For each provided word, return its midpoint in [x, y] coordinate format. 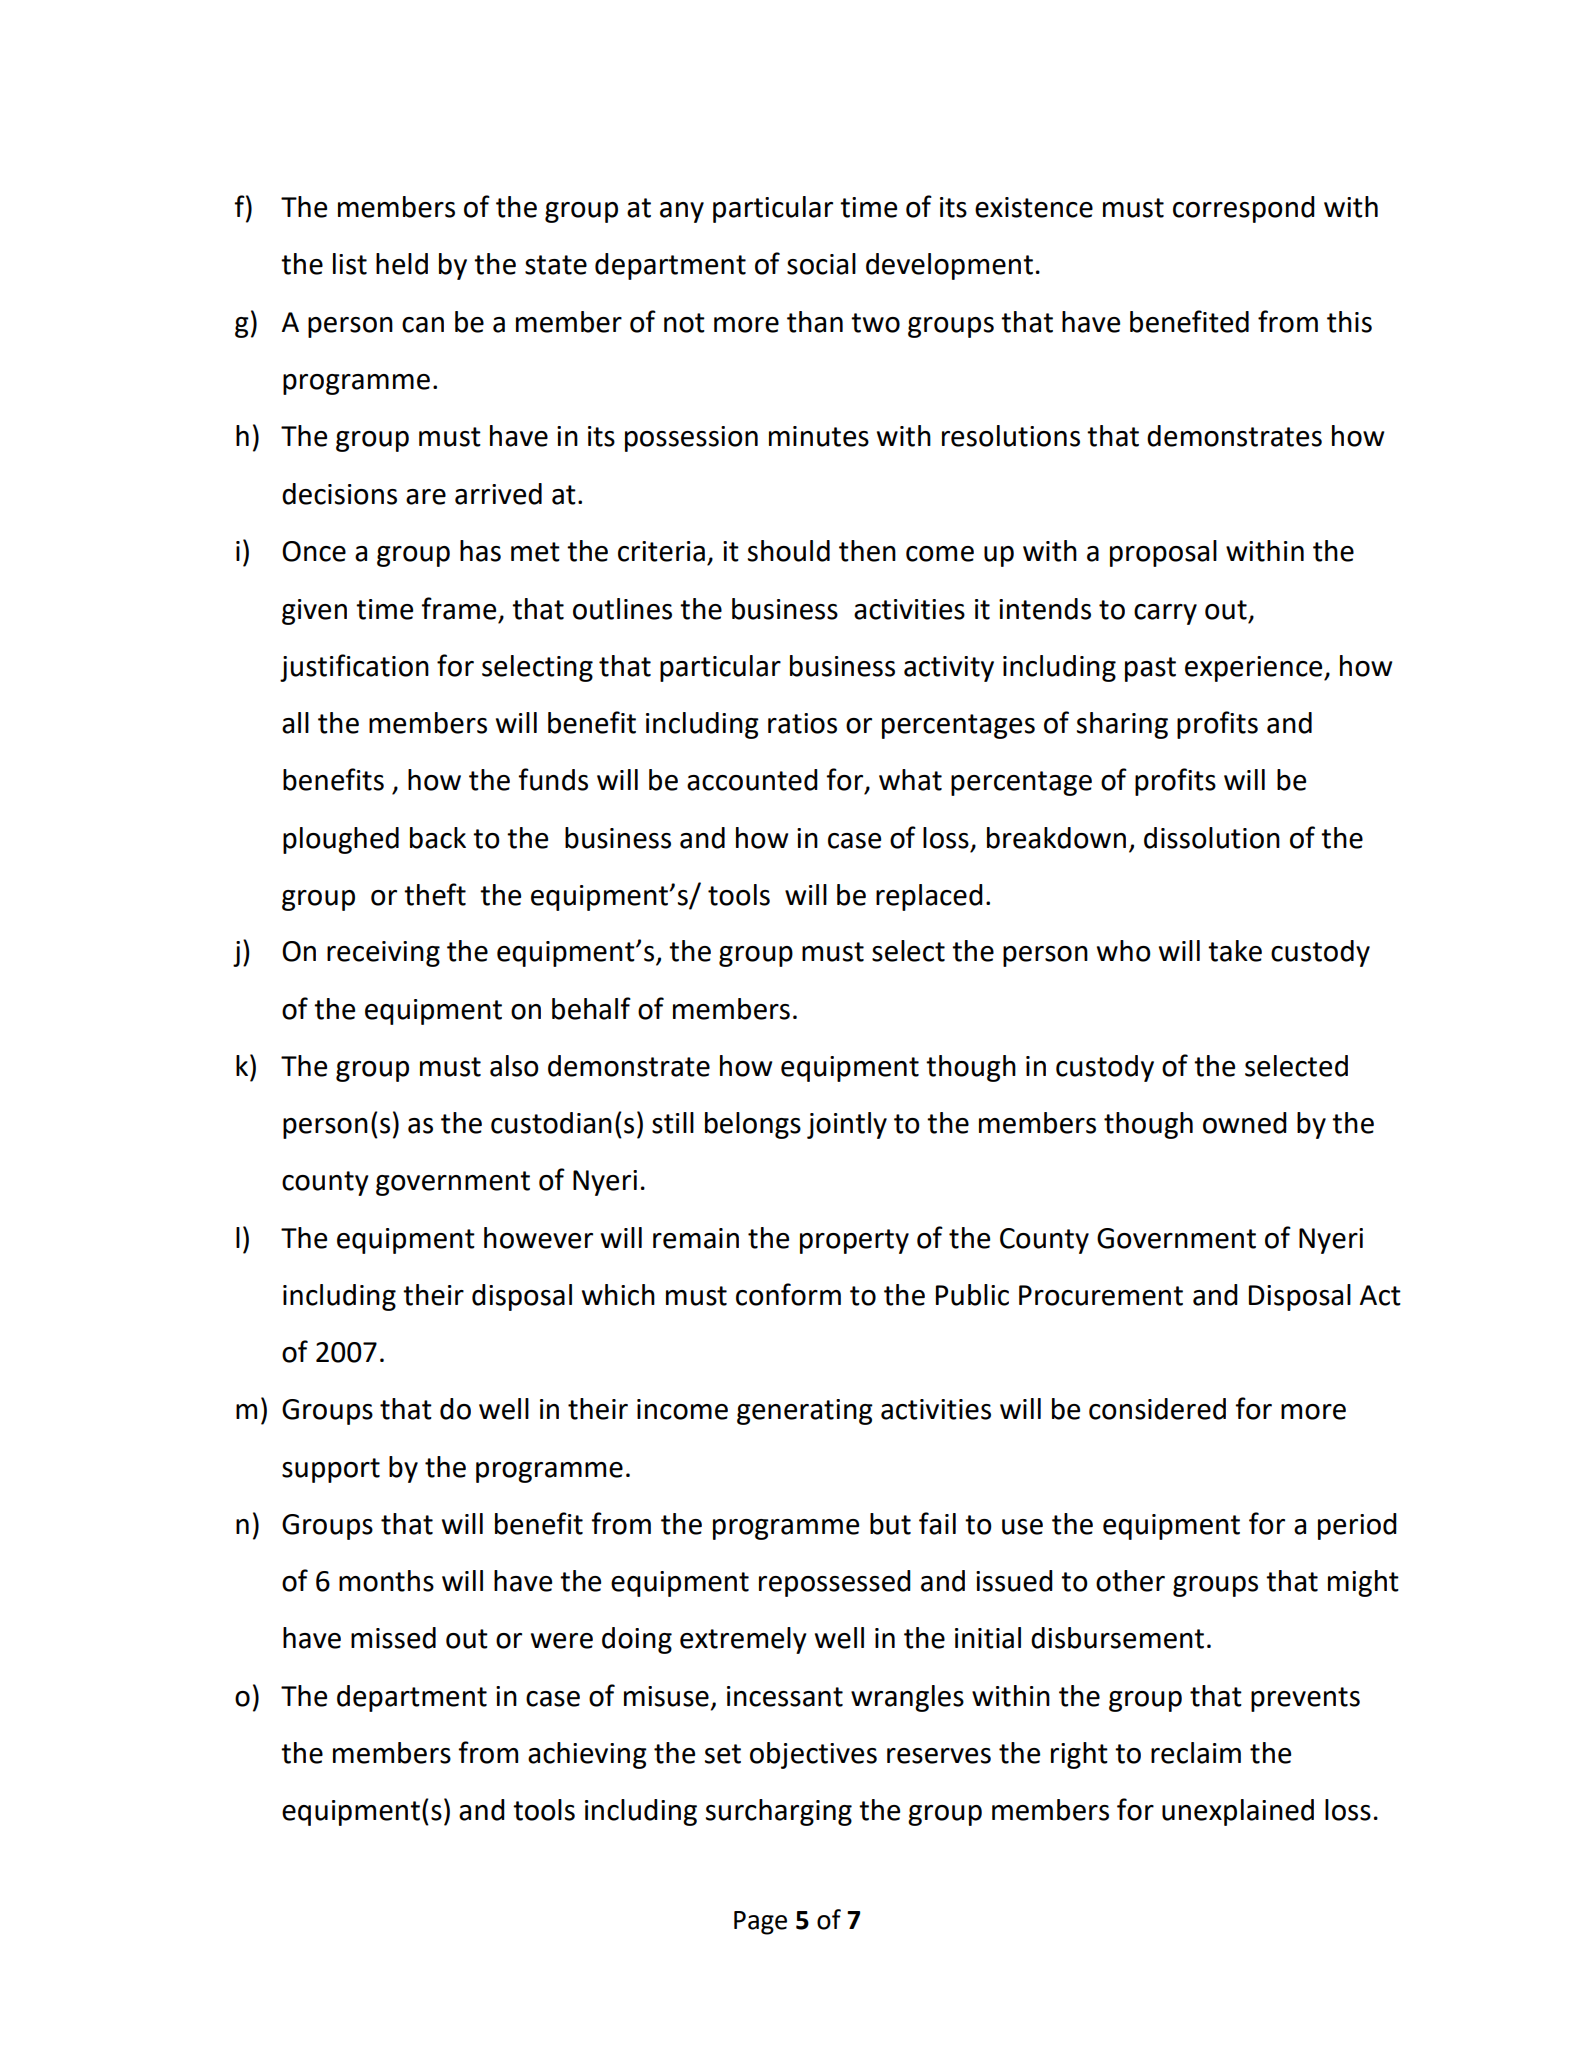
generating [805, 1412]
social [821, 264]
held [402, 264]
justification [354, 668]
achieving [587, 1755]
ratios [802, 723]
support [331, 1470]
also [514, 1066]
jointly [847, 1125]
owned [1245, 1123]
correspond [1244, 209]
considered [1157, 1409]
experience [1255, 669]
